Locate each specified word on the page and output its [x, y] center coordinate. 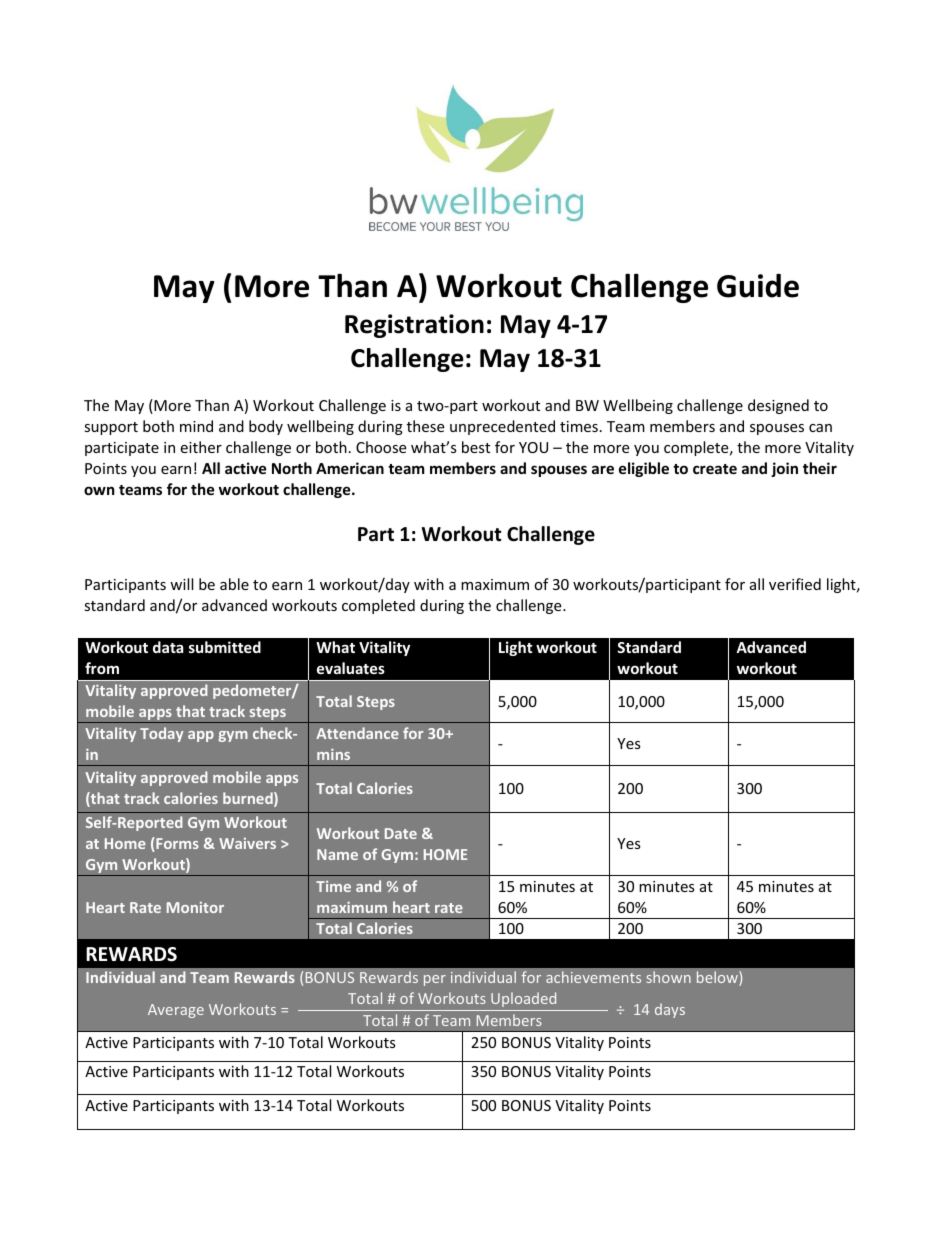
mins [333, 754]
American [350, 468]
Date [401, 833]
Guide [758, 286]
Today [161, 734]
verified [795, 584]
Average [176, 1011]
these [425, 426]
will [181, 584]
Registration [414, 326]
